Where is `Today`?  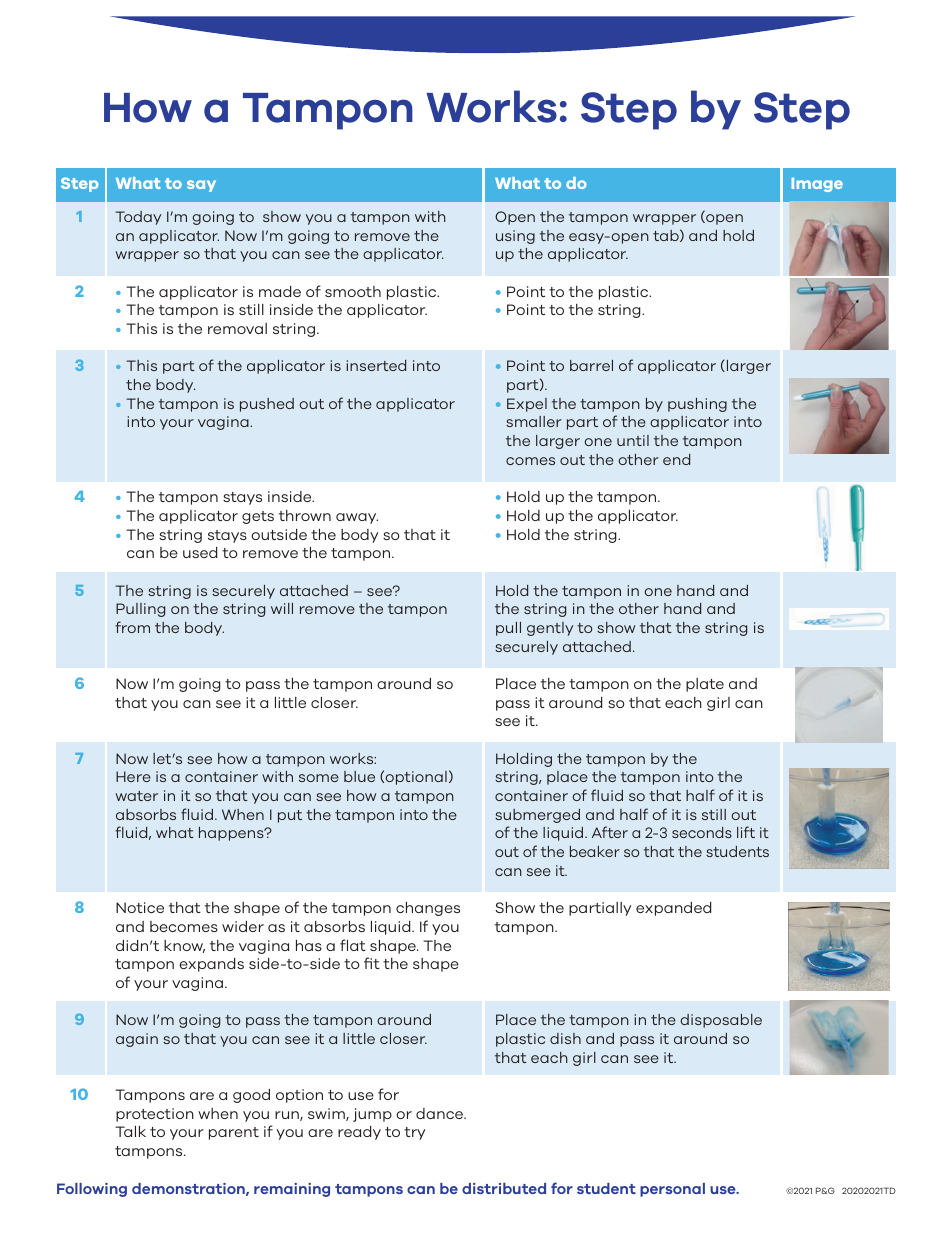 Today is located at coordinates (138, 218).
